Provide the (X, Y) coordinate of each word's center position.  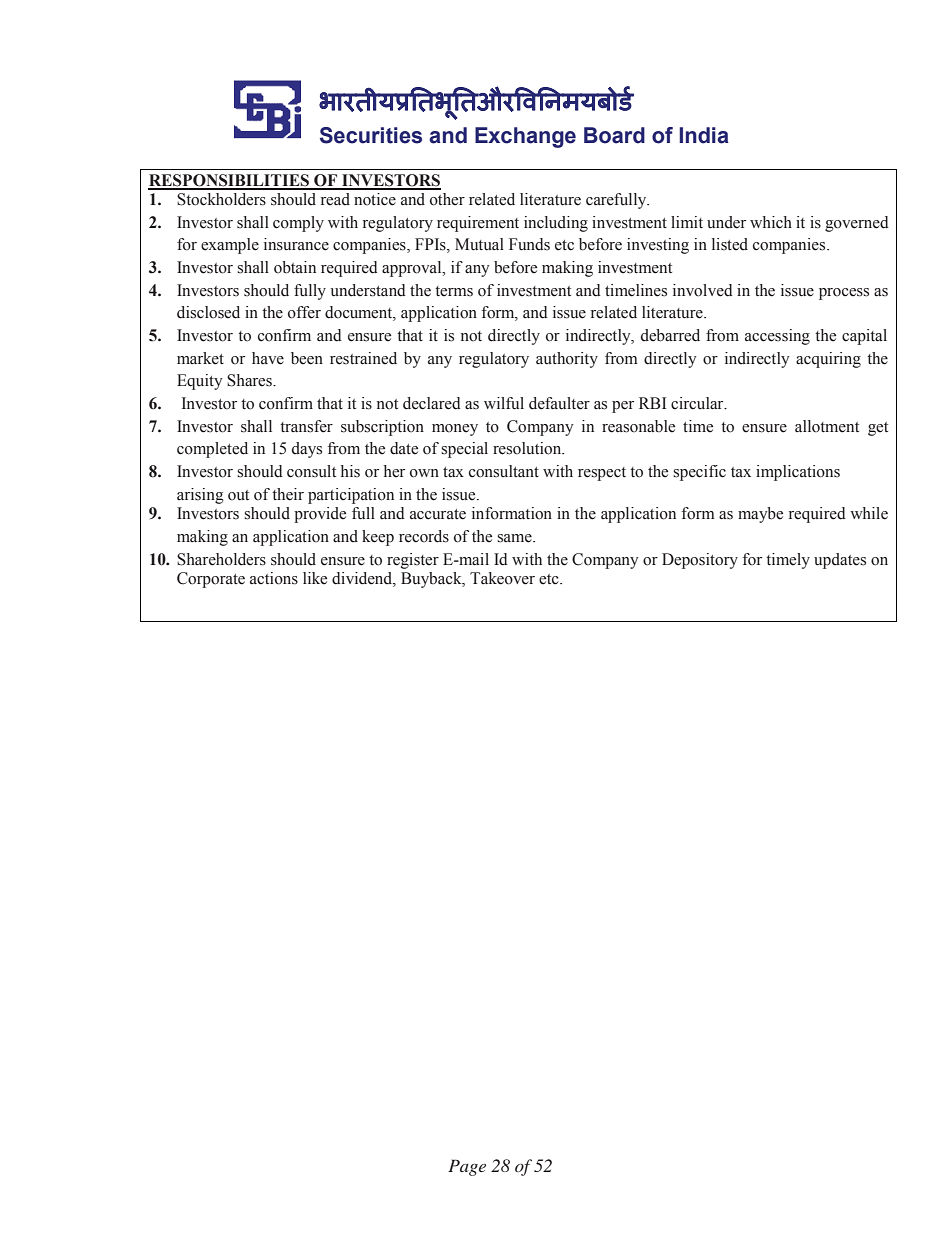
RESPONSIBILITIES (230, 181)
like (315, 578)
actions (274, 578)
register (413, 561)
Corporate (211, 580)
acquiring (828, 360)
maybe (760, 515)
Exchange (525, 137)
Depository (700, 561)
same (515, 538)
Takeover (502, 578)
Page (467, 1167)
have (268, 358)
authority (567, 360)
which (771, 222)
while (869, 513)
